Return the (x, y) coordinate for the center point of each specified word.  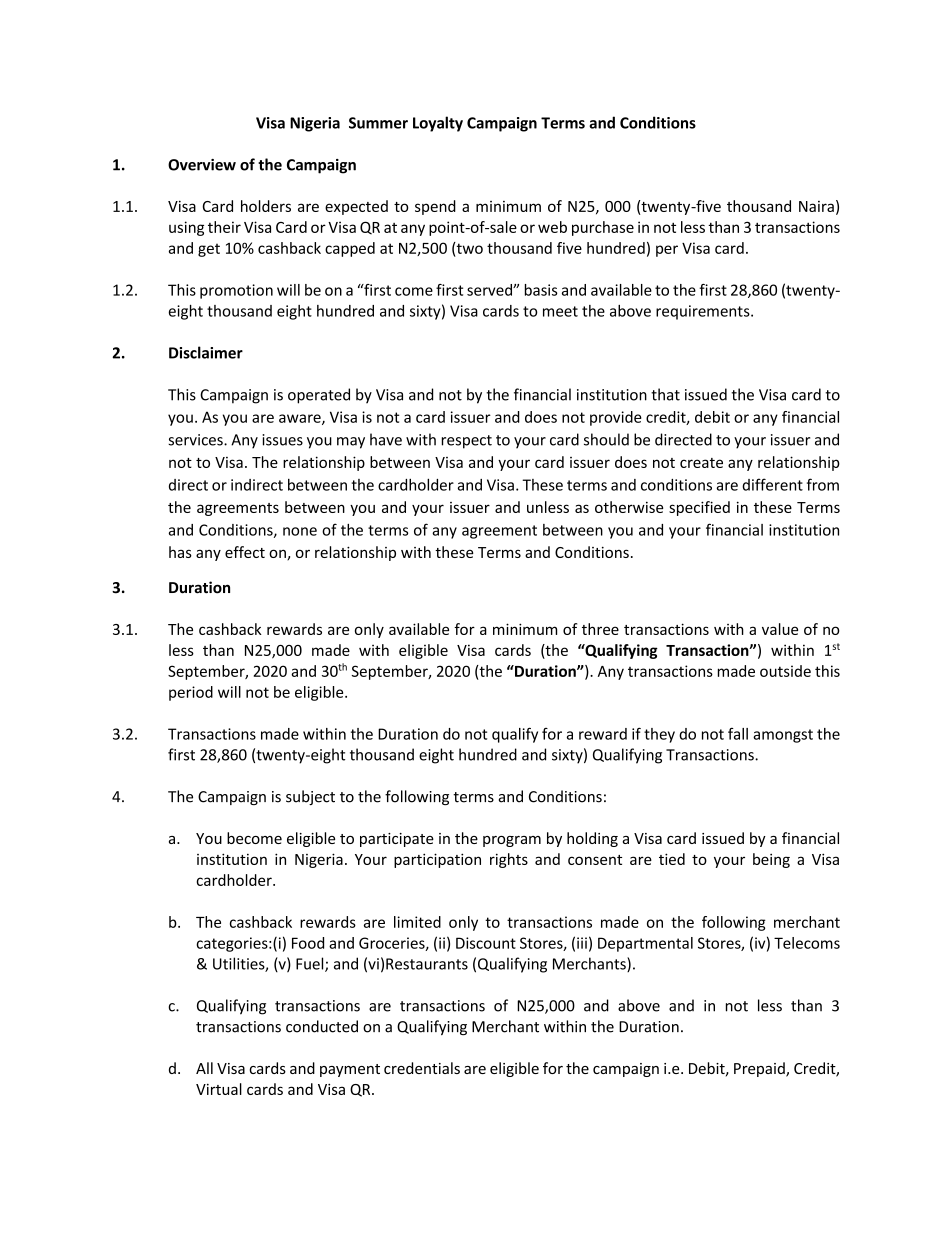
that (665, 394)
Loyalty (438, 124)
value (780, 629)
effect (245, 552)
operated (319, 396)
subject (310, 797)
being (771, 860)
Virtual (219, 1089)
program (512, 841)
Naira (816, 206)
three (600, 629)
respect (466, 442)
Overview (202, 165)
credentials (422, 1068)
